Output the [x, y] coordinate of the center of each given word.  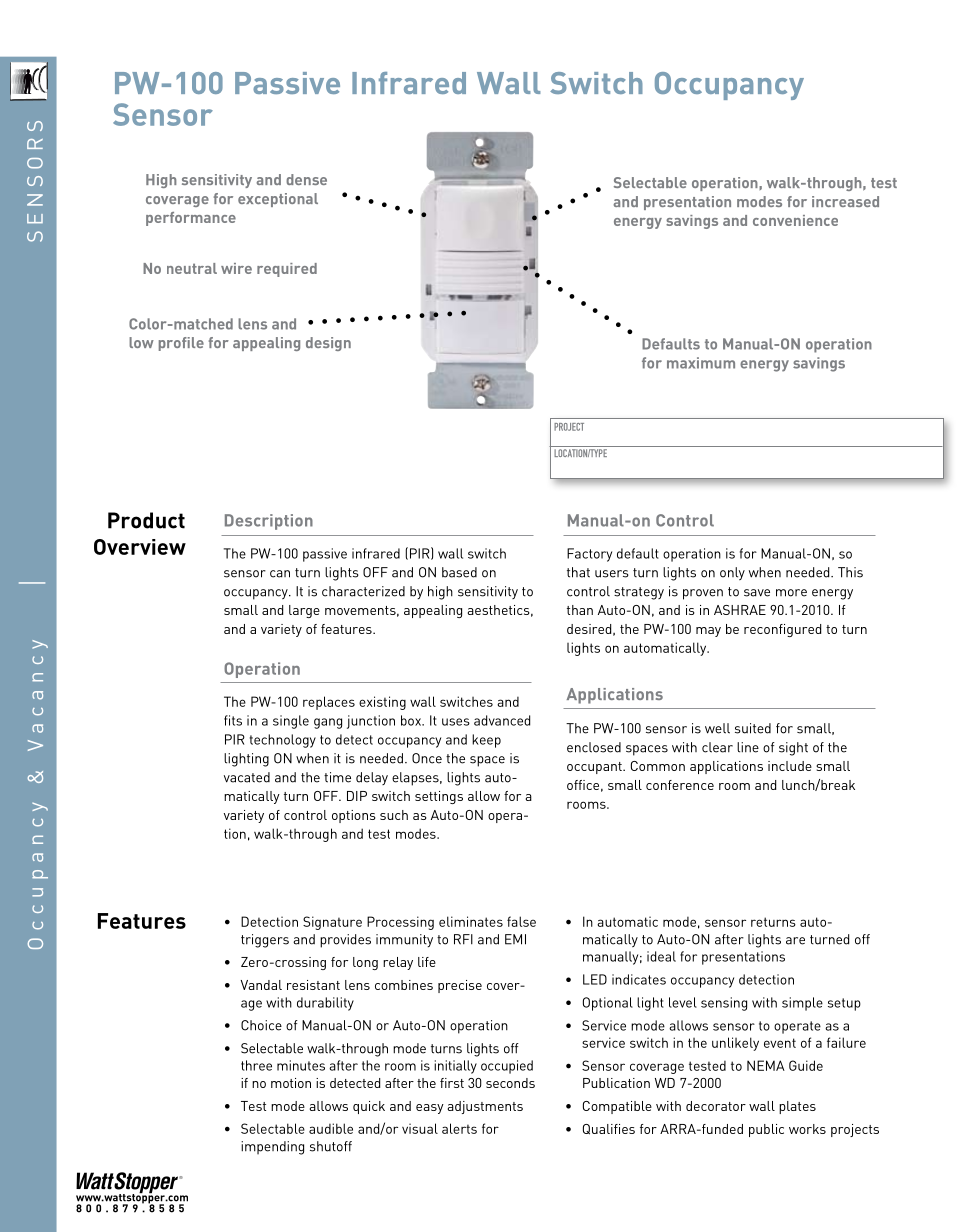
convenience [795, 220]
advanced [502, 720]
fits [233, 720]
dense [306, 179]
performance [191, 219]
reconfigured [782, 630]
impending [272, 1148]
